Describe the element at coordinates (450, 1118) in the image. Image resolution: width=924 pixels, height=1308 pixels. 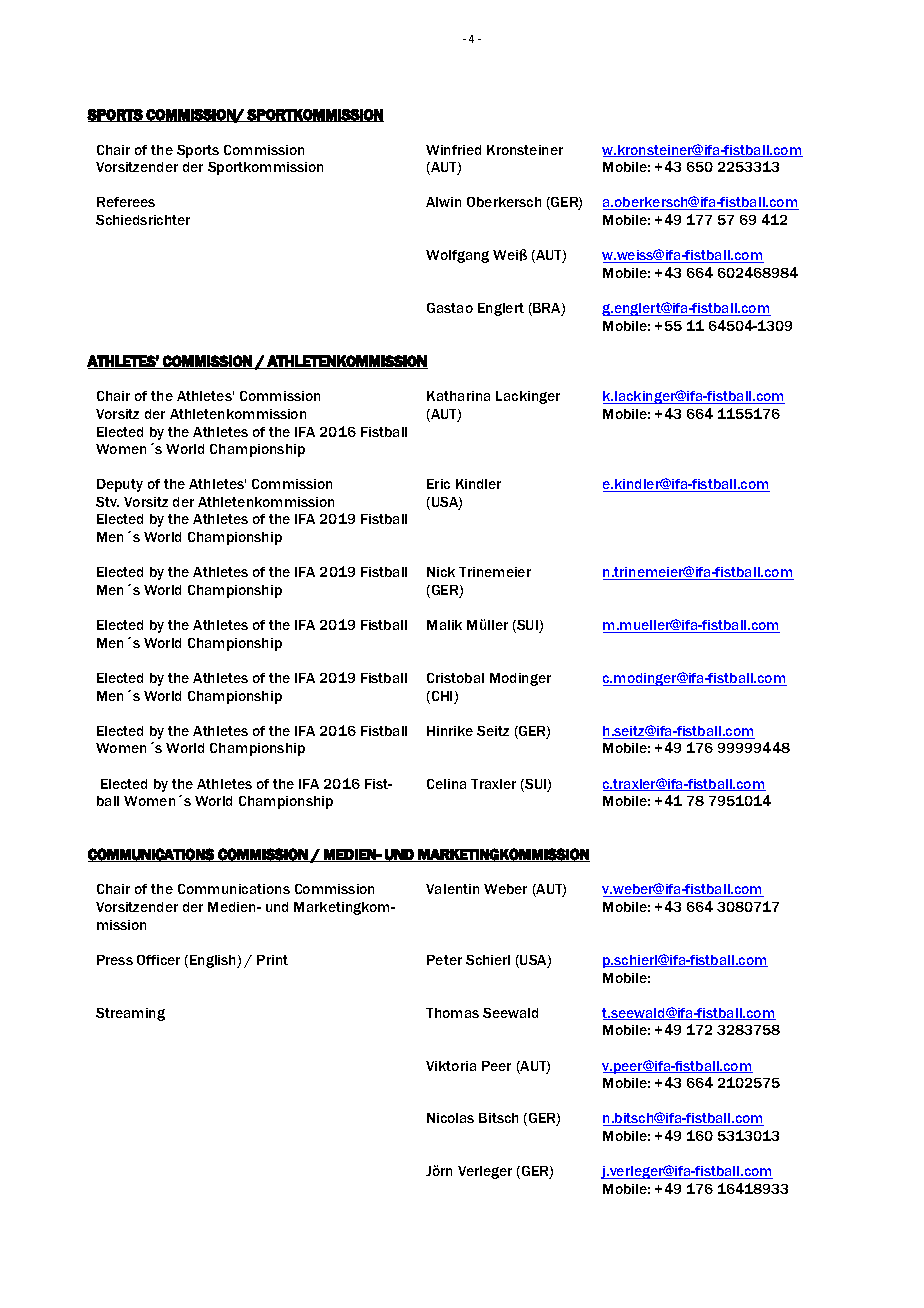
I see `Nicolas` at that location.
